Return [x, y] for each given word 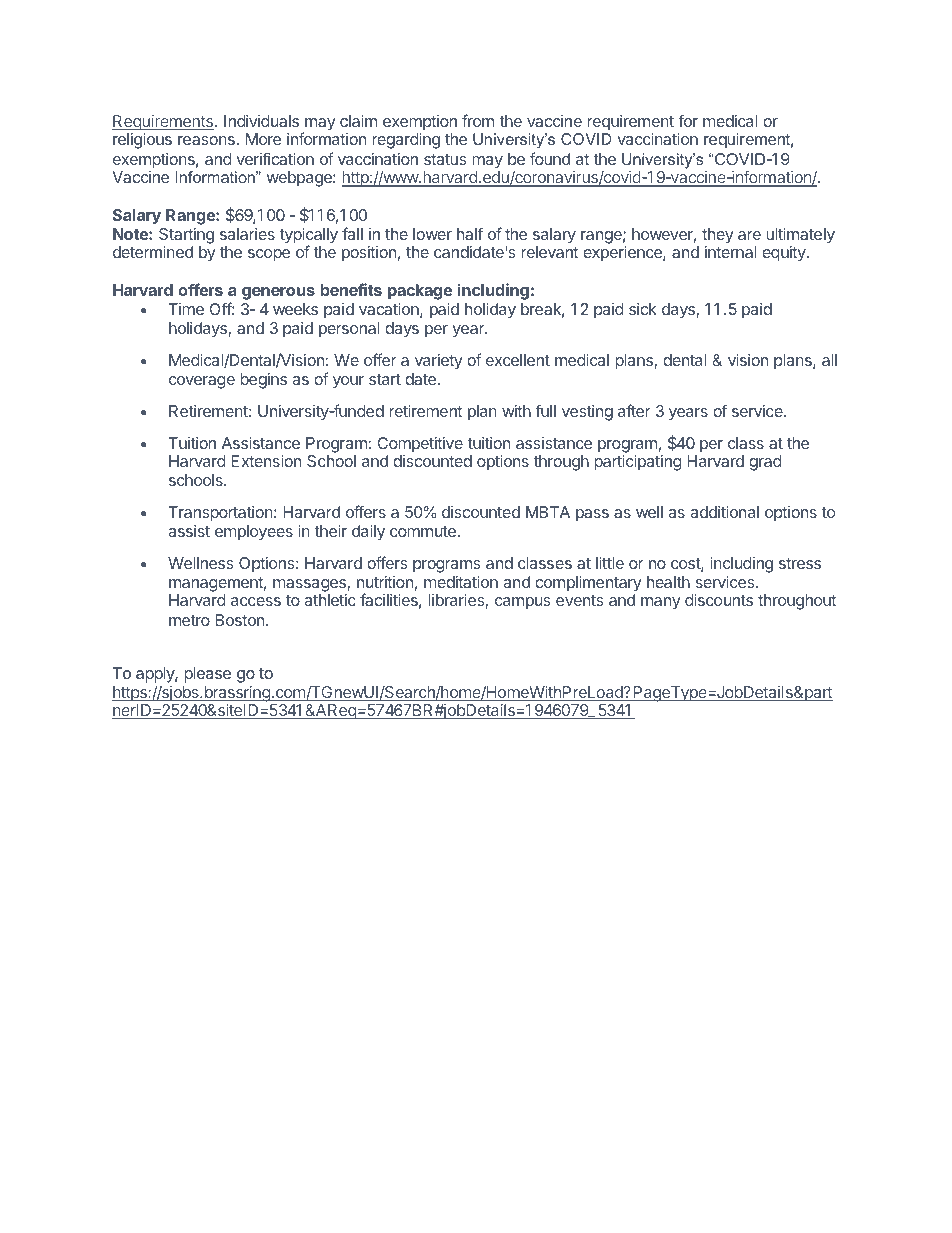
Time [186, 309]
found [550, 158]
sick [643, 309]
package [420, 292]
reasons [207, 140]
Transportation [222, 514]
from [478, 120]
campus [523, 603]
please [207, 675]
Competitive [420, 445]
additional [725, 512]
